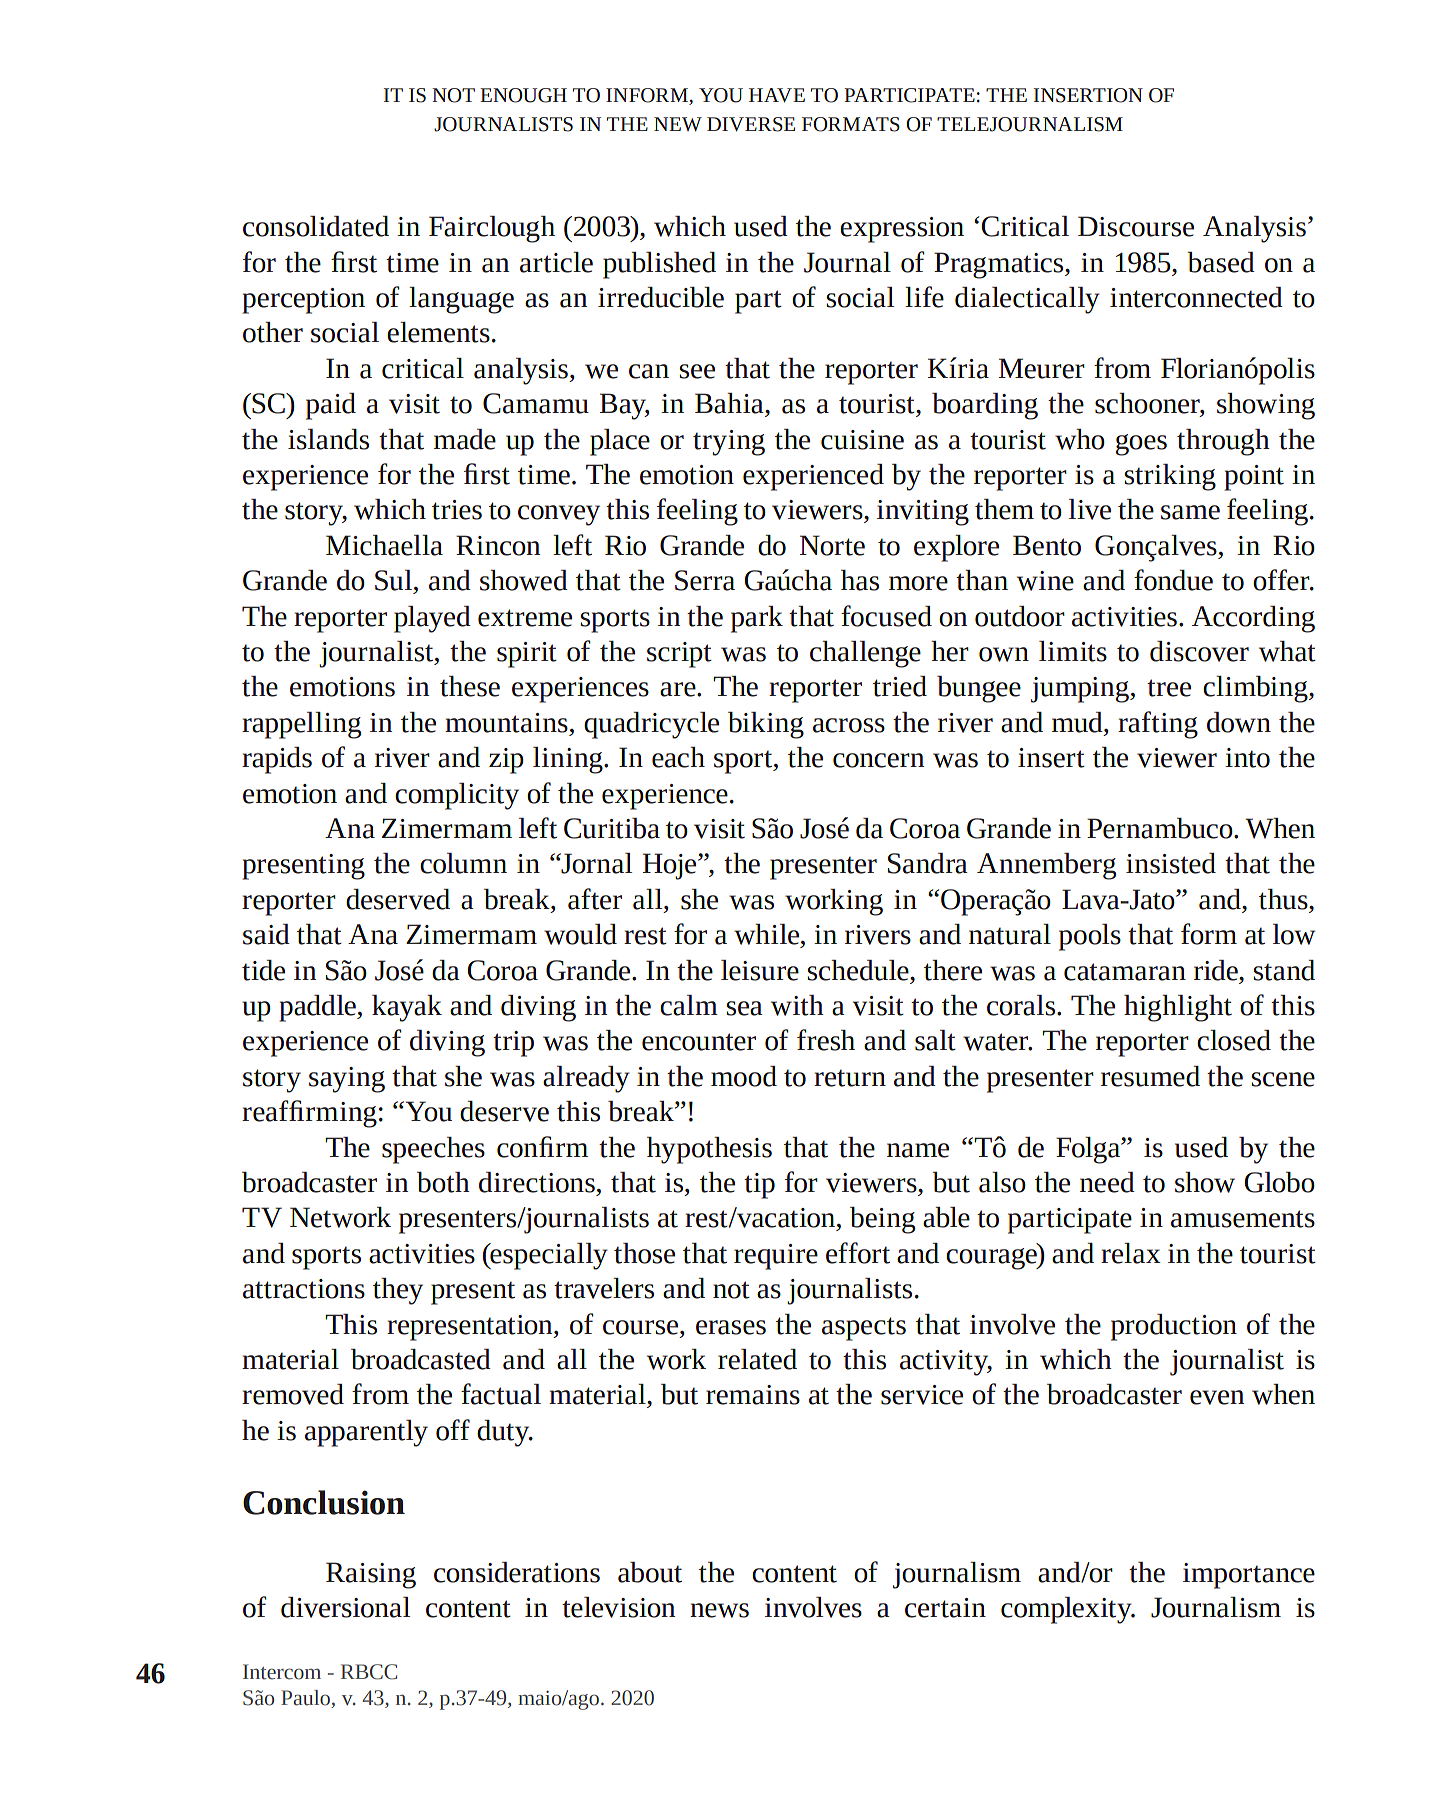 The height and width of the screenshot is (1800, 1454). I want to click on discover, so click(1199, 651).
